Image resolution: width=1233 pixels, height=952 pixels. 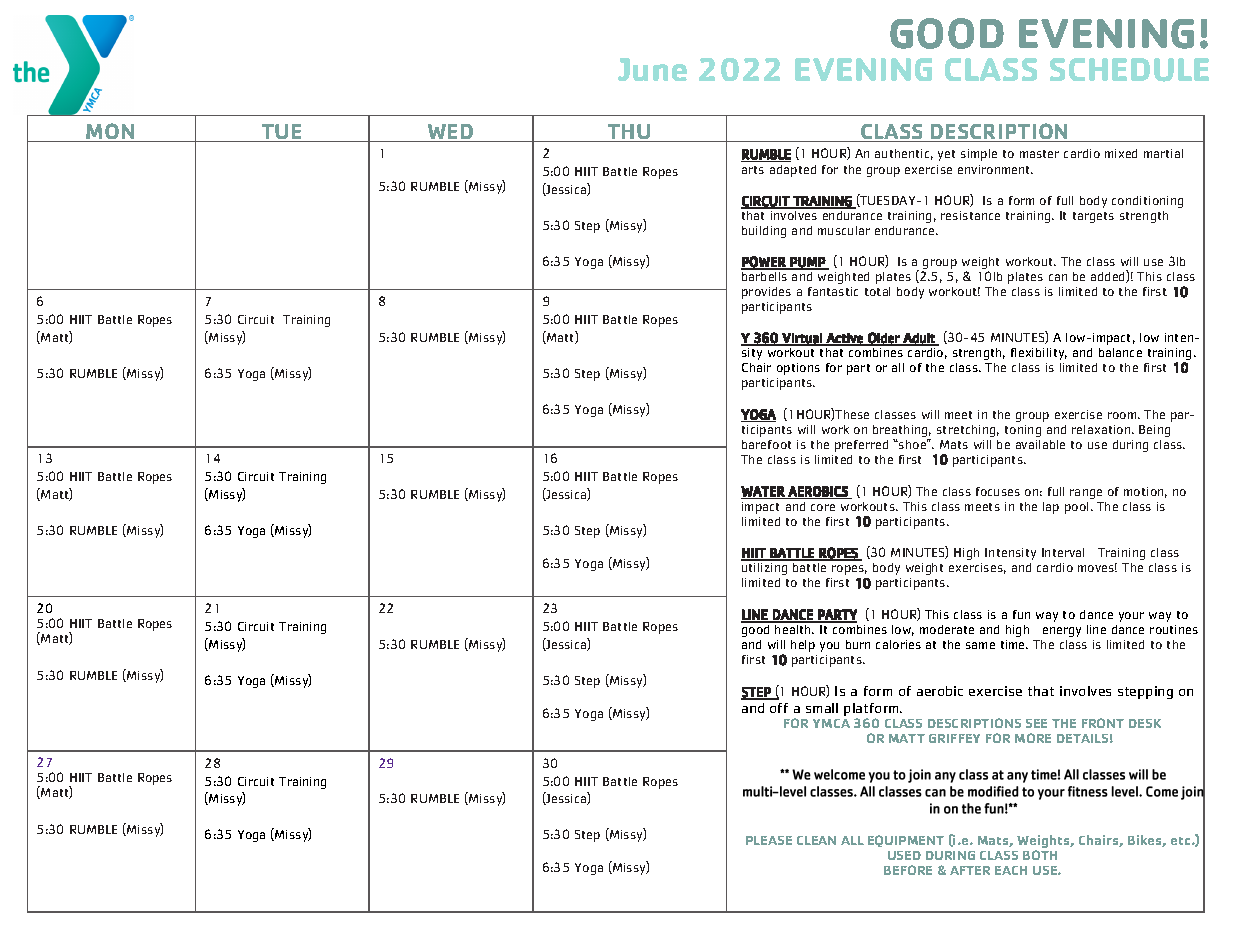 What do you see at coordinates (1014, 644) in the document?
I see `time` at bounding box center [1014, 644].
